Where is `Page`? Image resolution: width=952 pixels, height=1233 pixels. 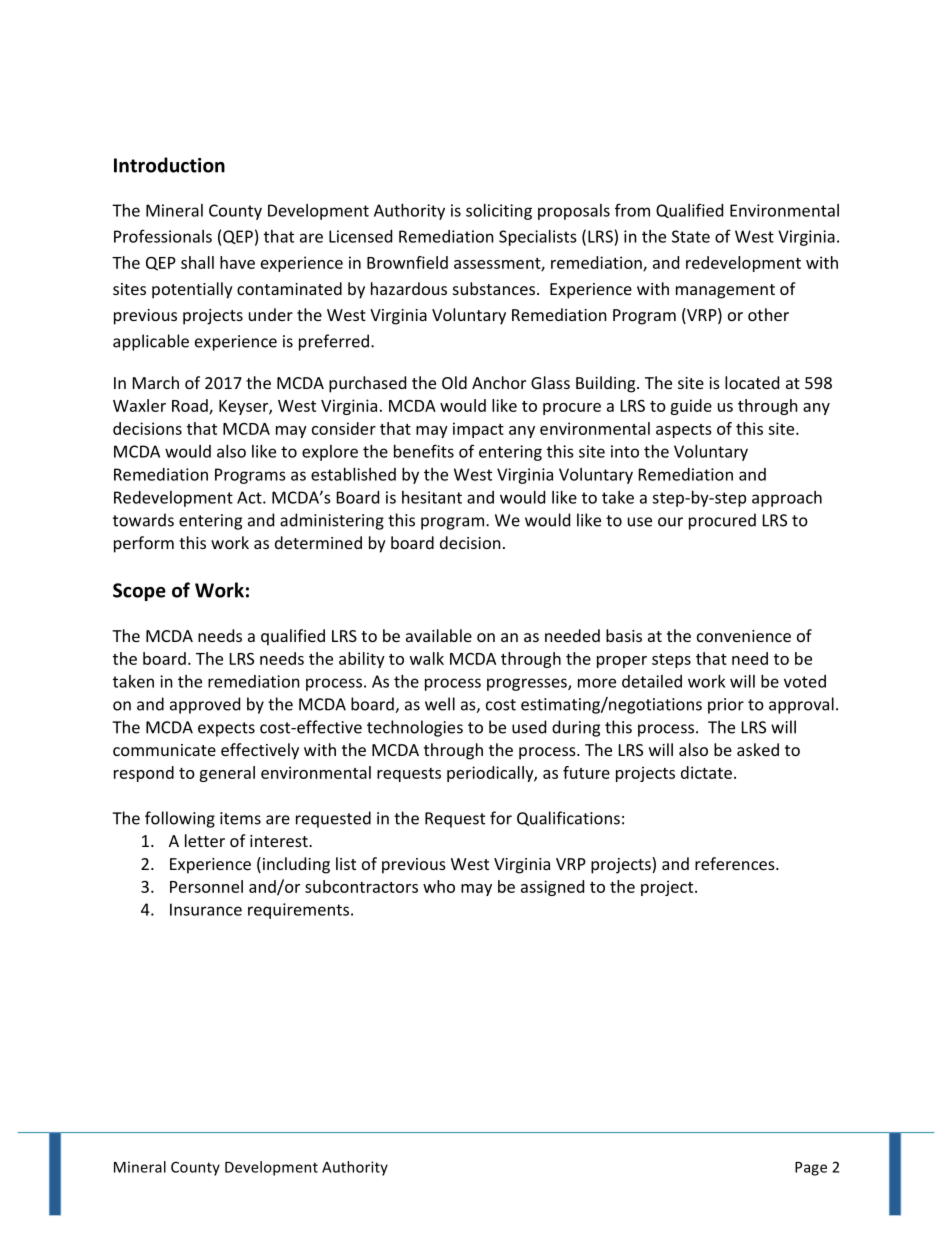
Page is located at coordinates (811, 1169).
